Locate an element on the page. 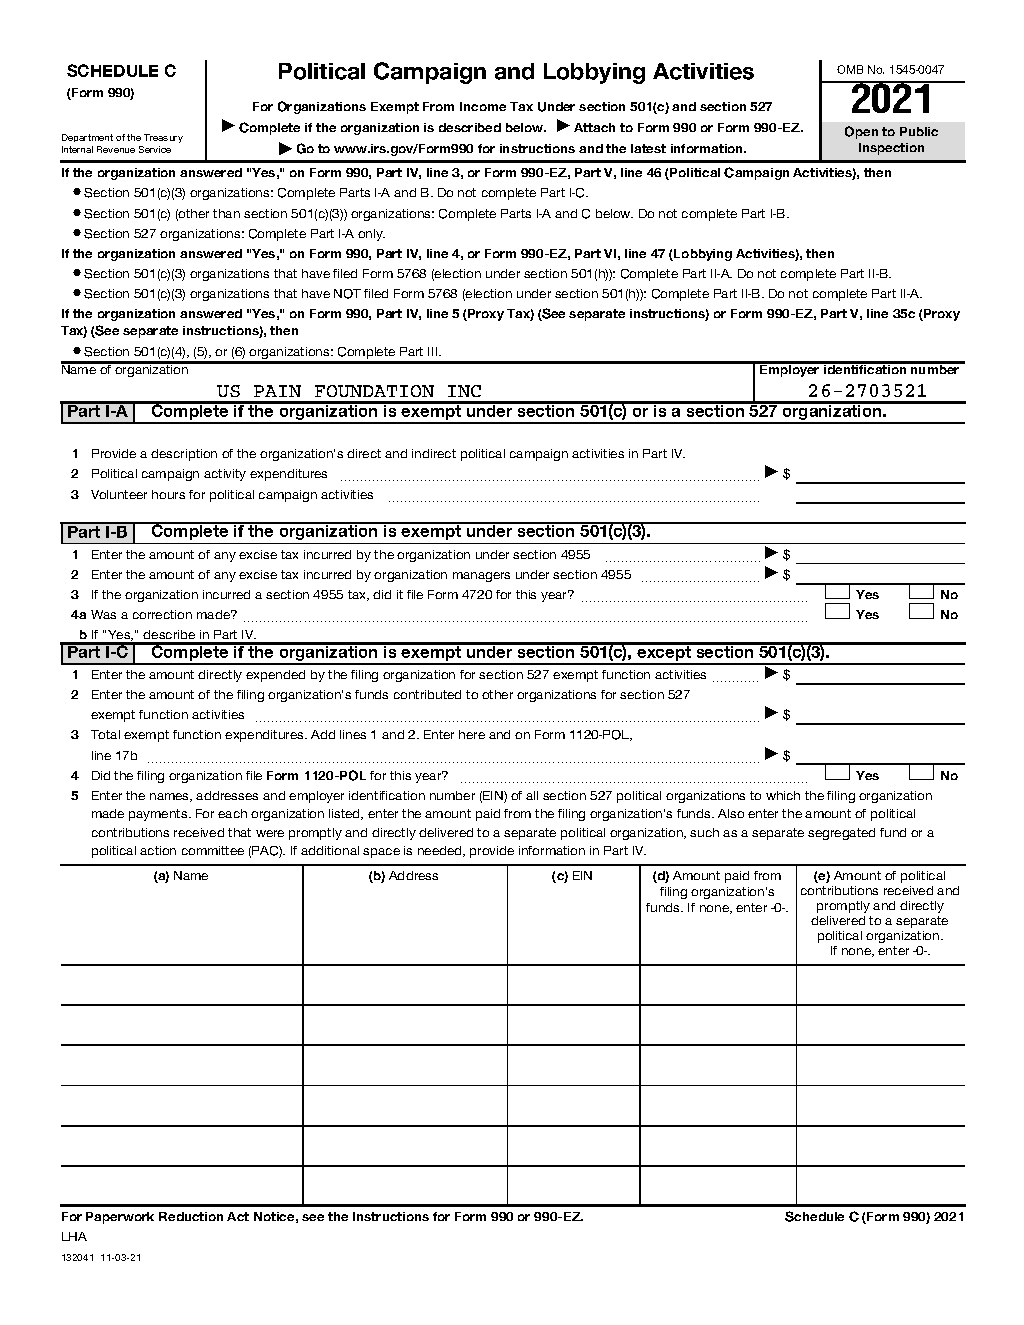  which is located at coordinates (783, 795).
